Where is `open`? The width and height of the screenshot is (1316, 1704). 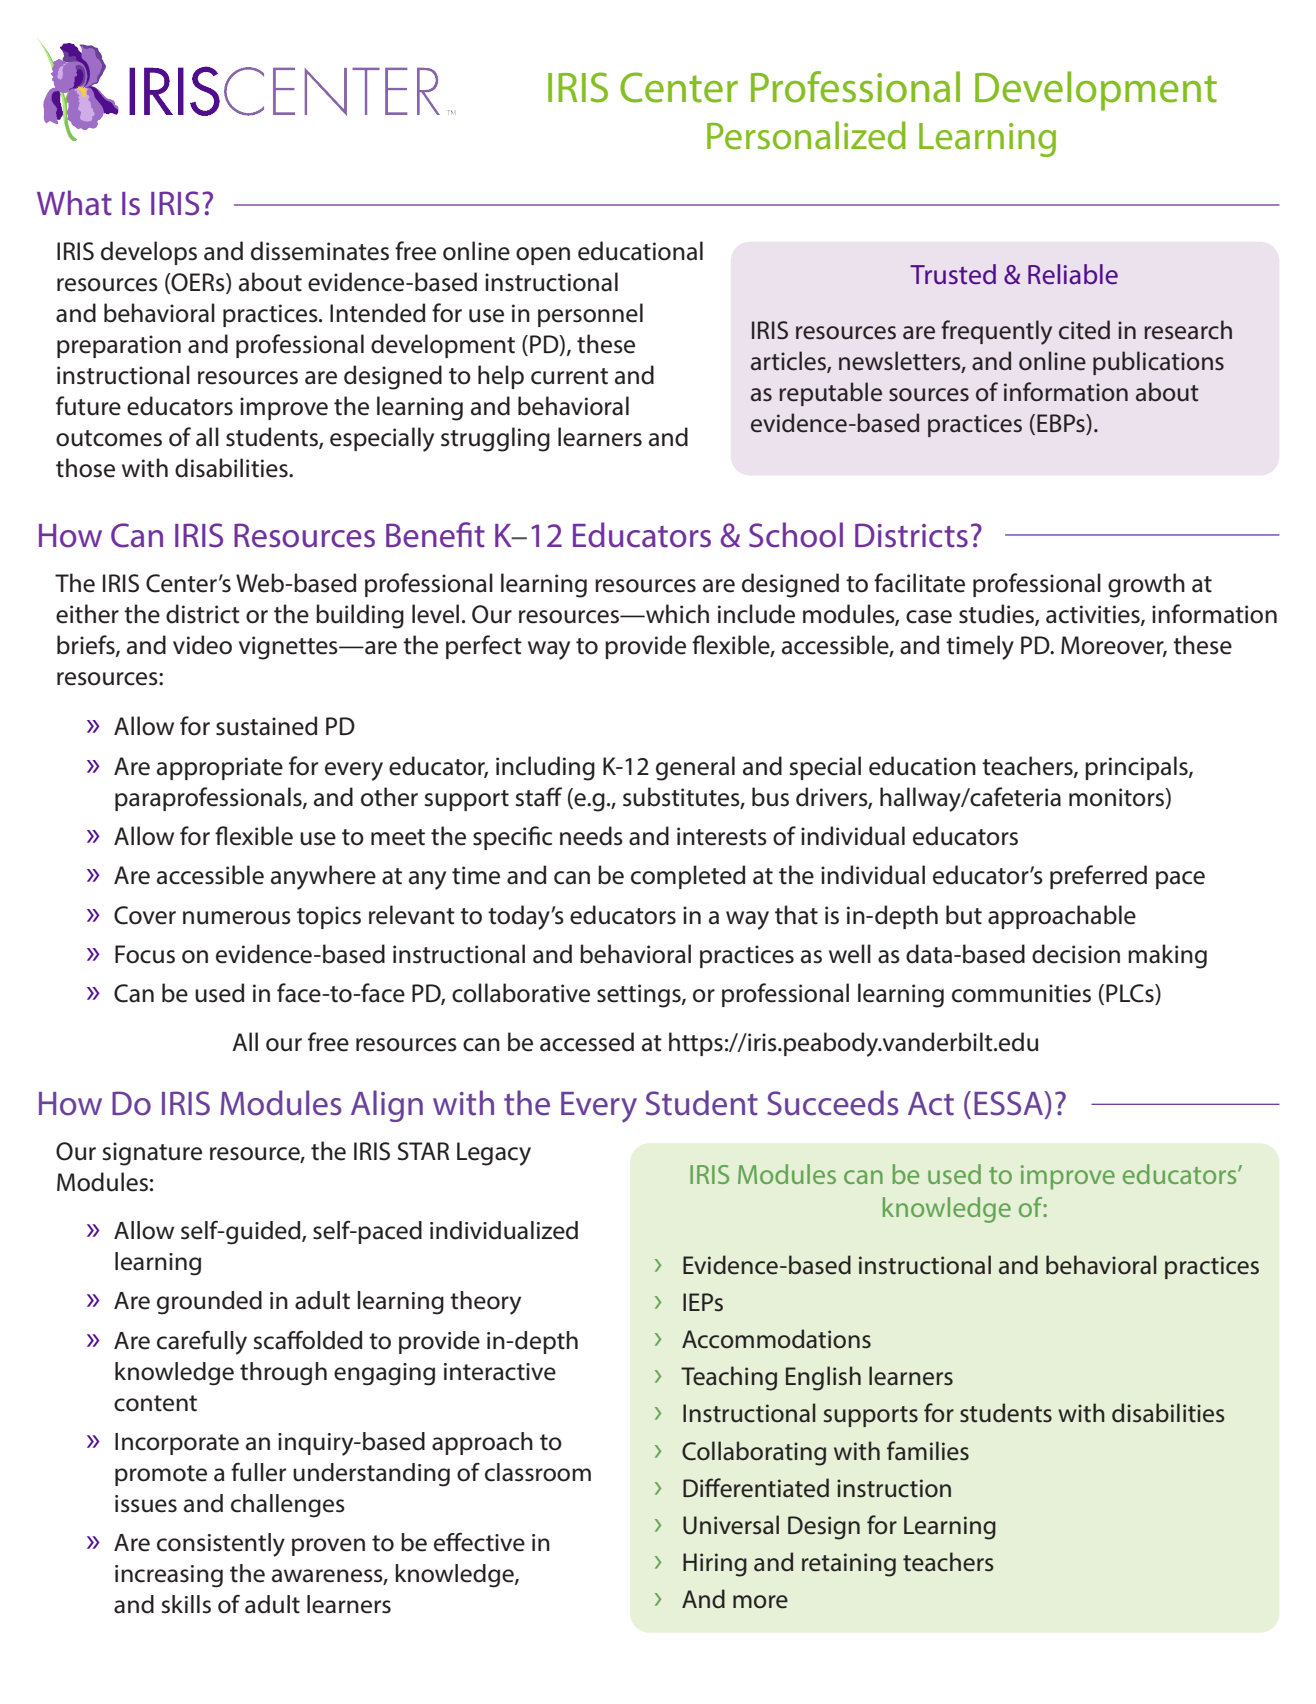 open is located at coordinates (543, 256).
